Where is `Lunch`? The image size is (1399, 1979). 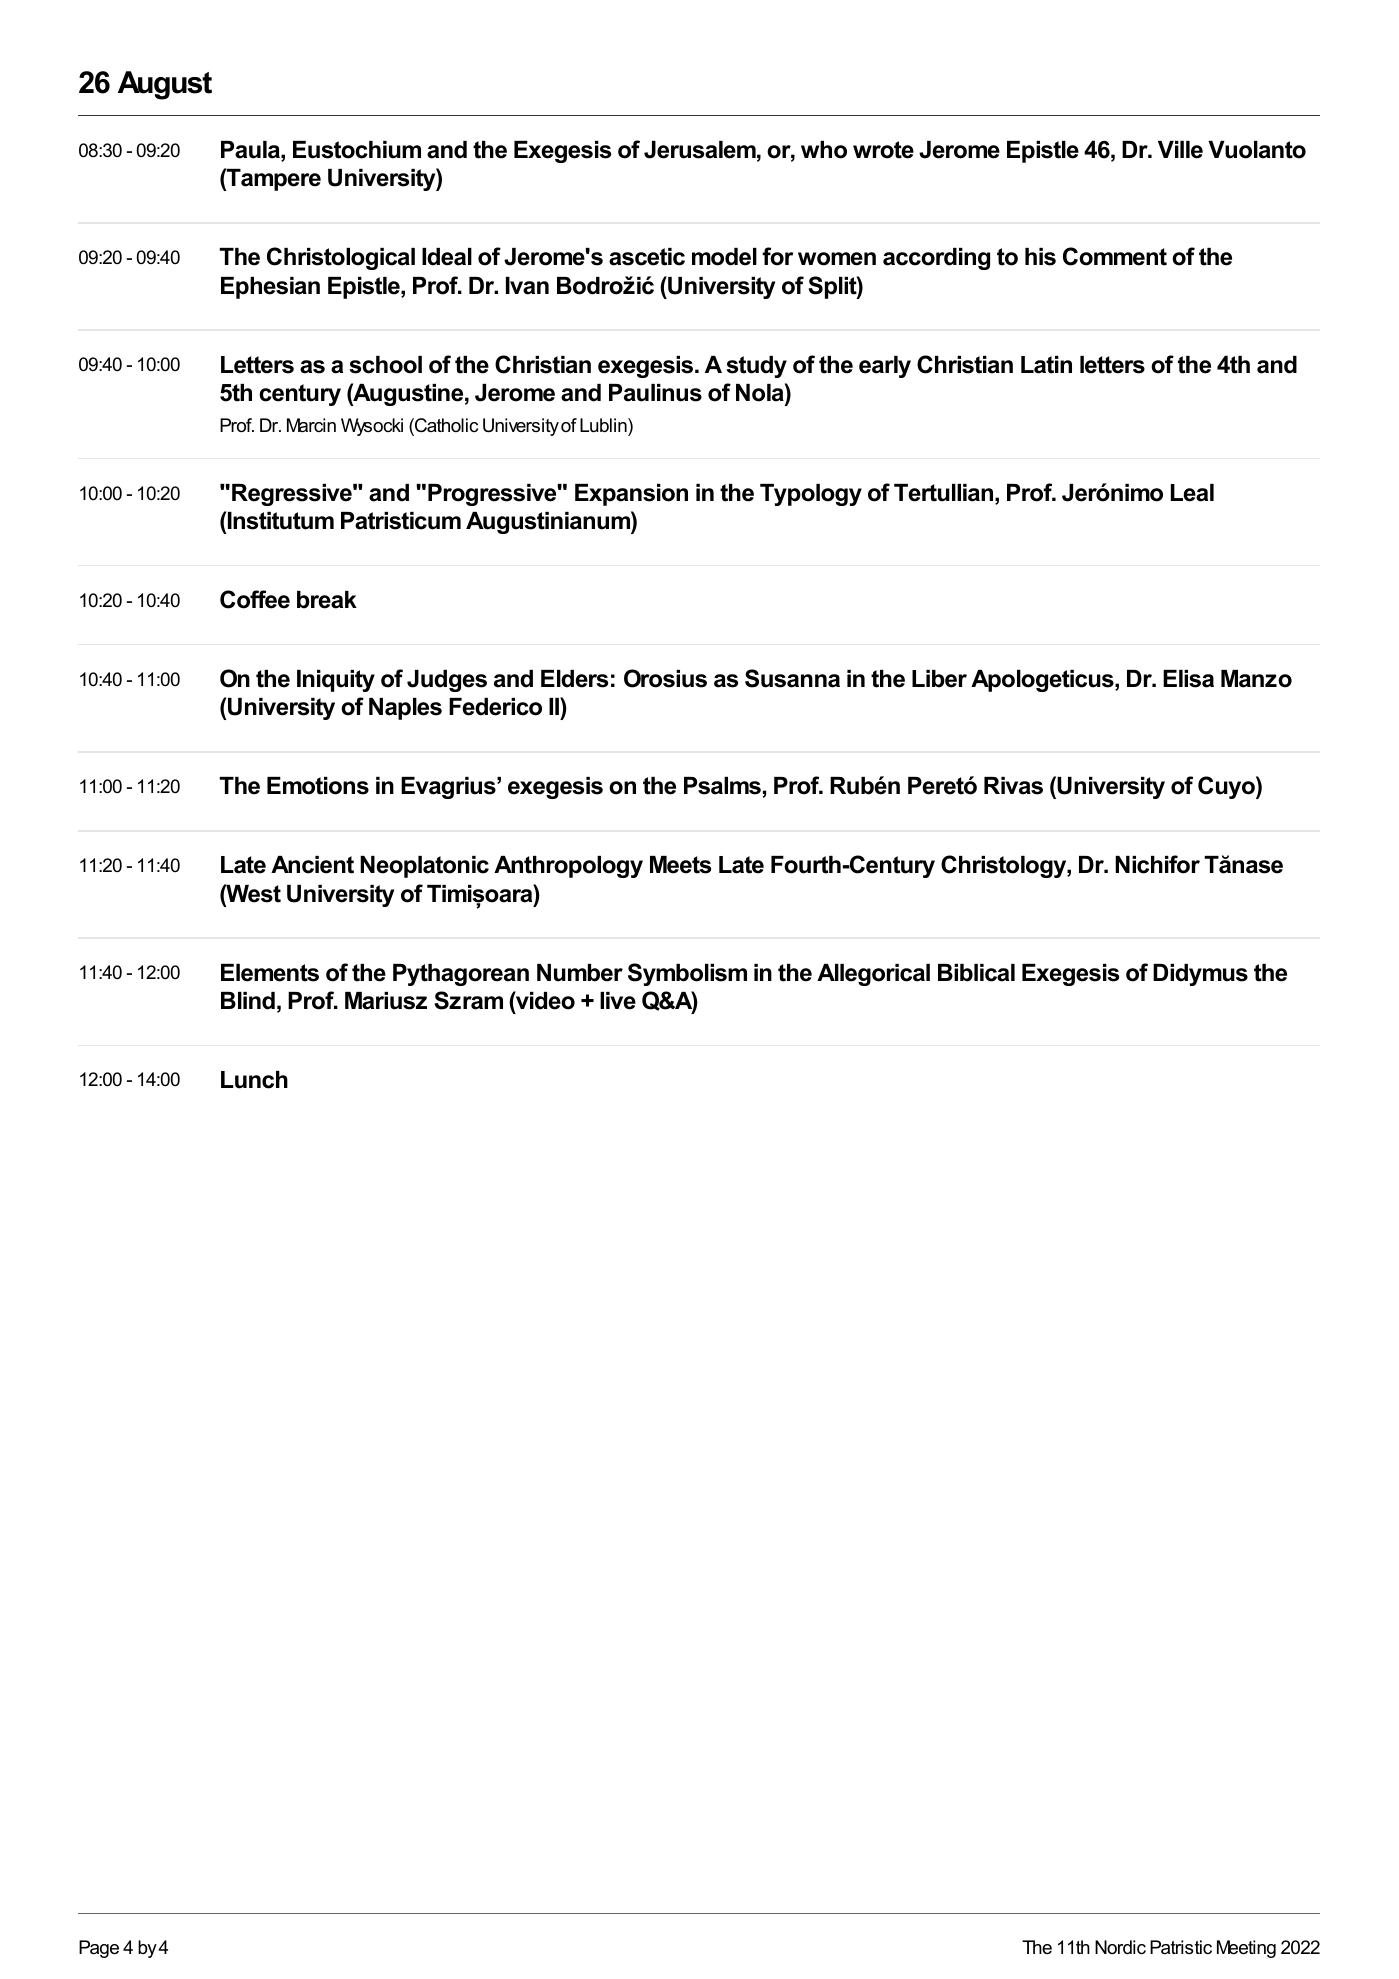
Lunch is located at coordinates (254, 1080).
